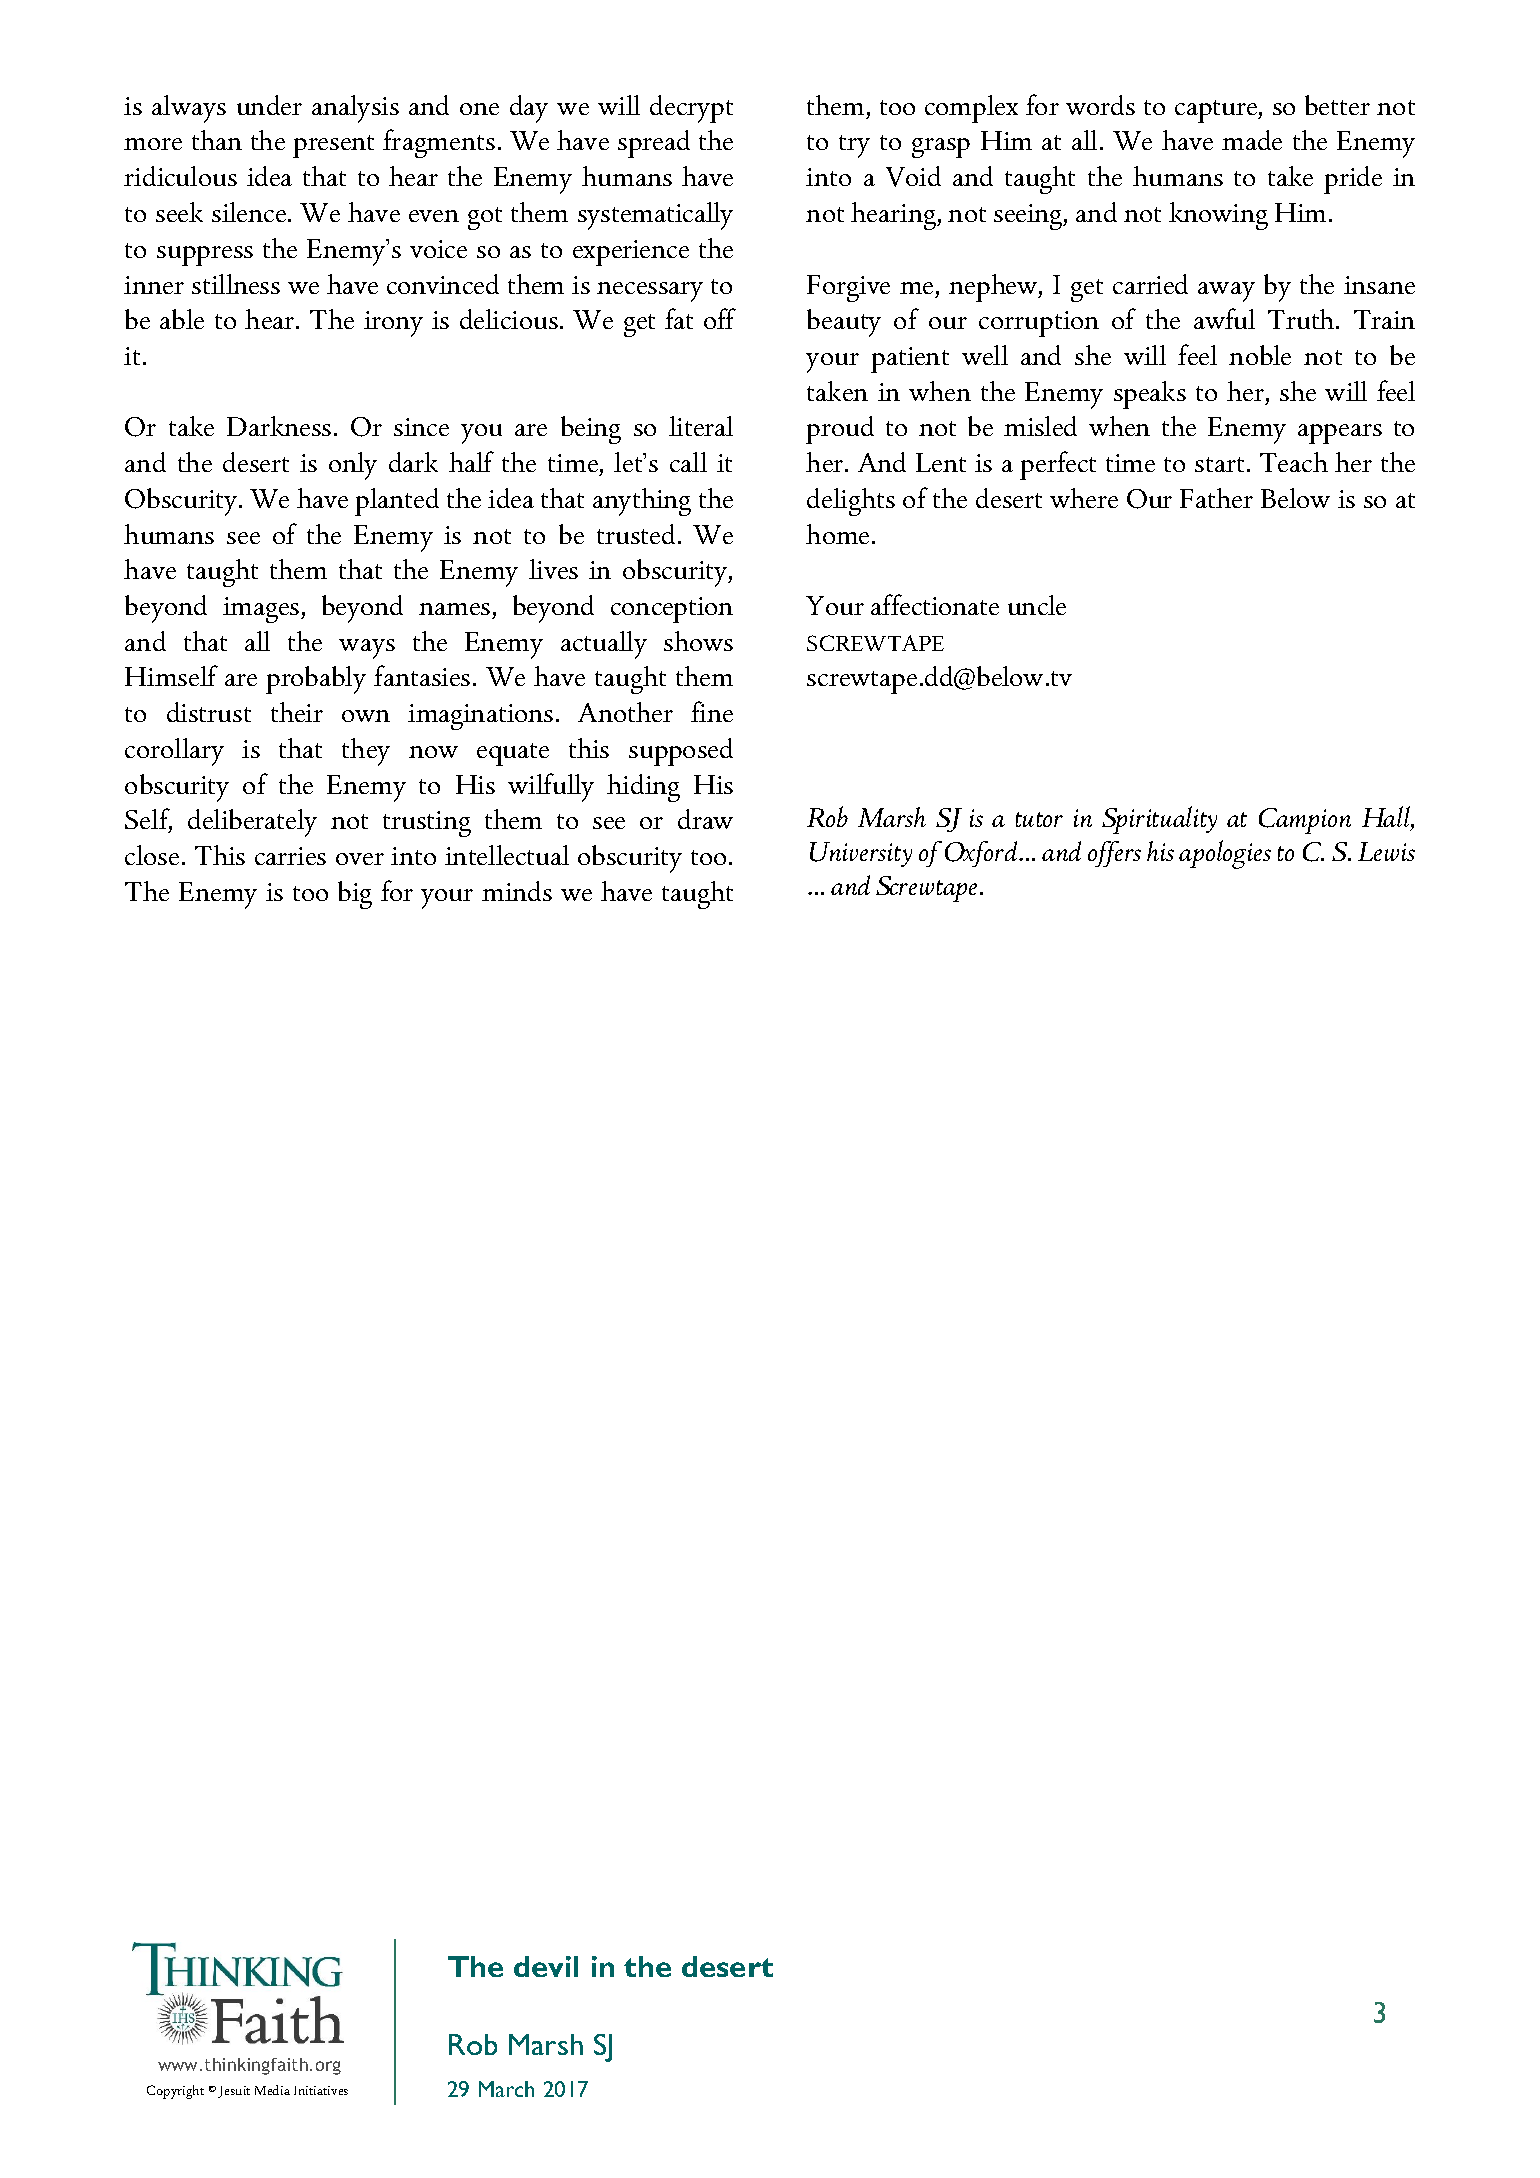 The width and height of the screenshot is (1540, 2178). Describe the element at coordinates (861, 854) in the screenshot. I see `University` at that location.
